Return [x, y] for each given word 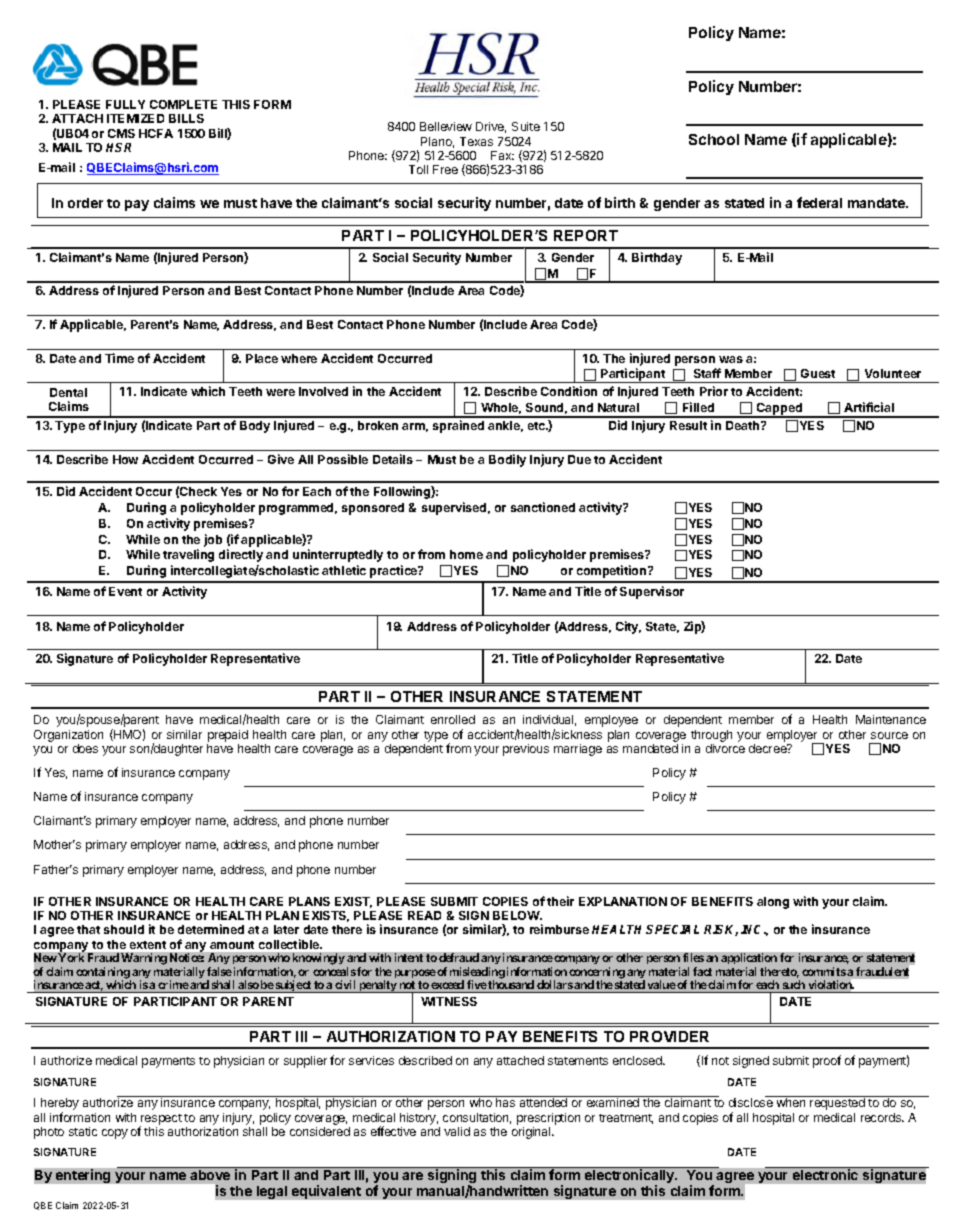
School [714, 139]
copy [115, 1134]
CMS [121, 133]
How [125, 459]
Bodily [507, 460]
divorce [725, 748]
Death [744, 425]
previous [526, 750]
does [85, 748]
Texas [476, 141]
